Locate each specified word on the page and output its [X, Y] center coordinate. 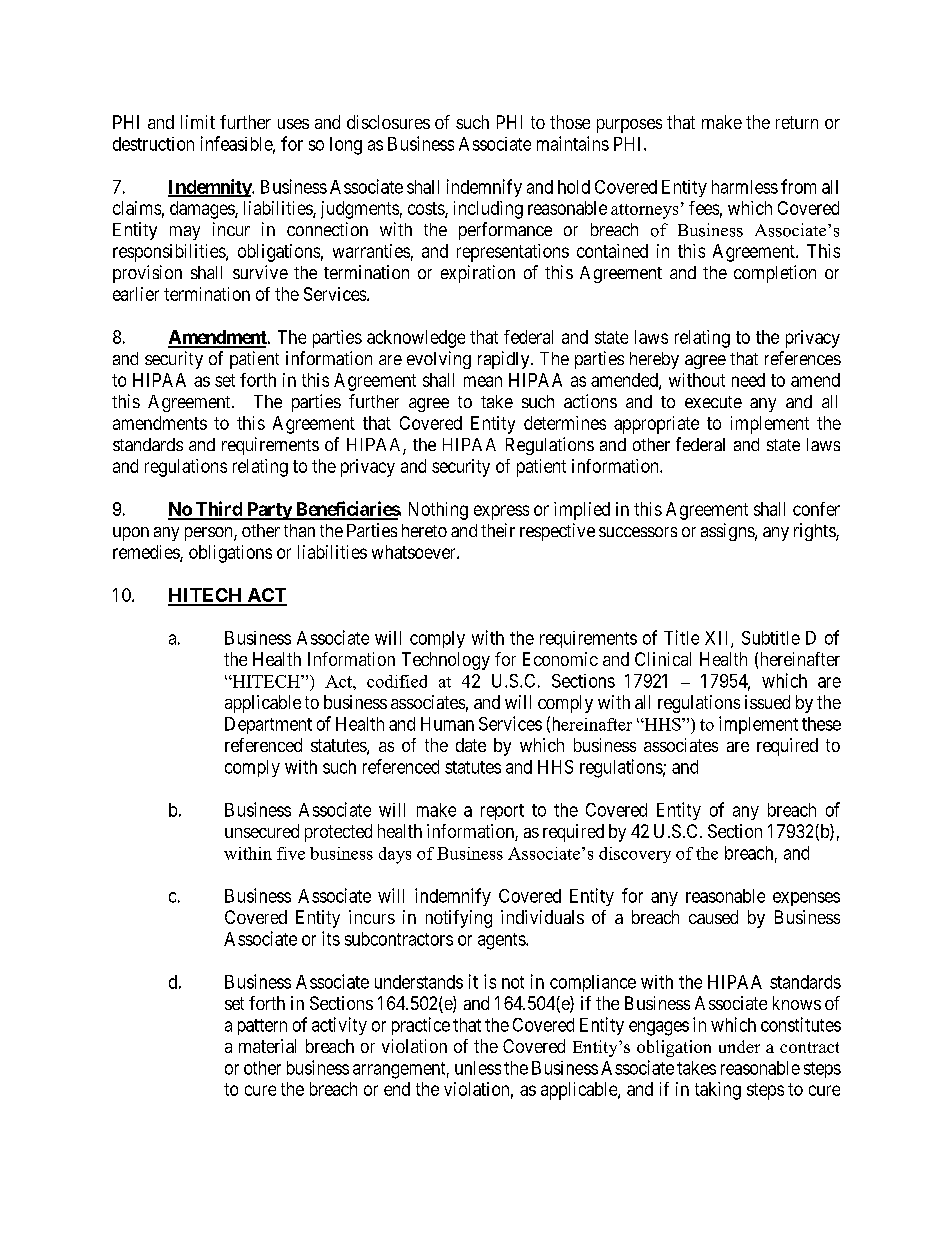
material [267, 1046]
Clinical [663, 659]
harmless [745, 187]
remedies [147, 553]
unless [478, 1068]
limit [198, 122]
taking [718, 1091]
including [488, 210]
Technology [446, 661]
